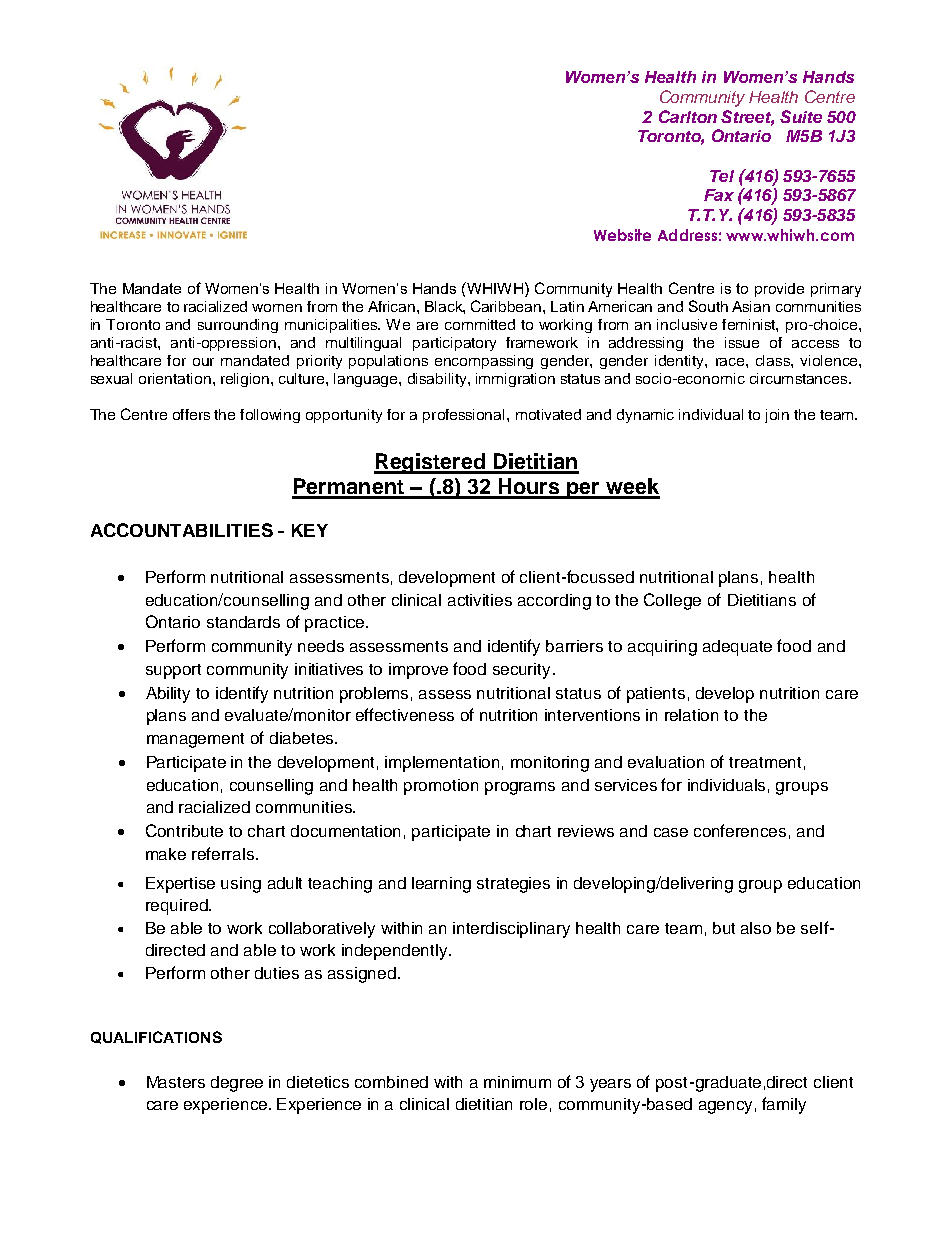 Image resolution: width=952 pixels, height=1233 pixels. What do you see at coordinates (731, 362) in the image?
I see `race` at bounding box center [731, 362].
